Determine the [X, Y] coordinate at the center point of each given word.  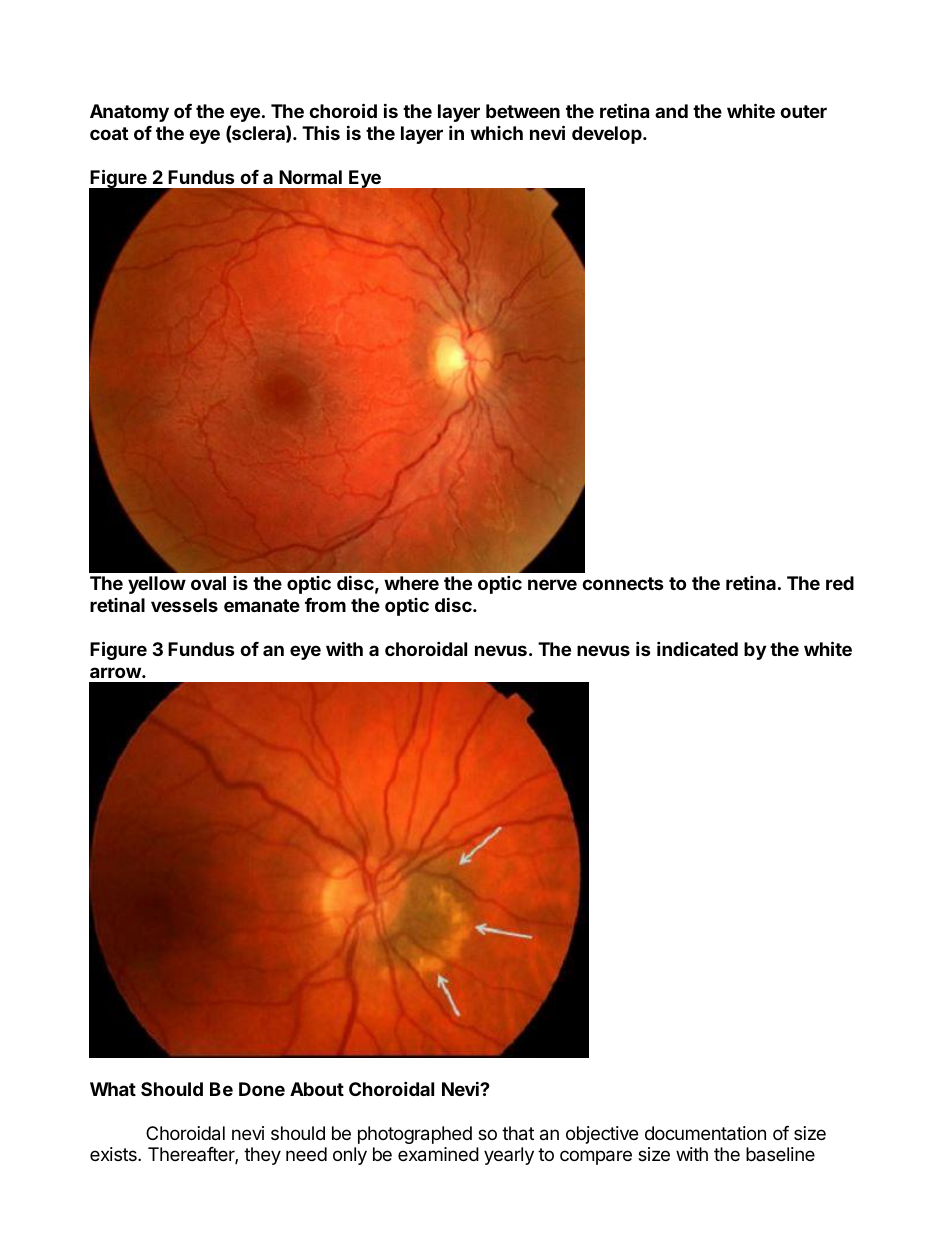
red [840, 583]
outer [803, 111]
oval [208, 583]
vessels [184, 605]
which [496, 133]
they [262, 1156]
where [411, 583]
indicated [697, 648]
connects [623, 583]
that [518, 1133]
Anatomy [129, 113]
